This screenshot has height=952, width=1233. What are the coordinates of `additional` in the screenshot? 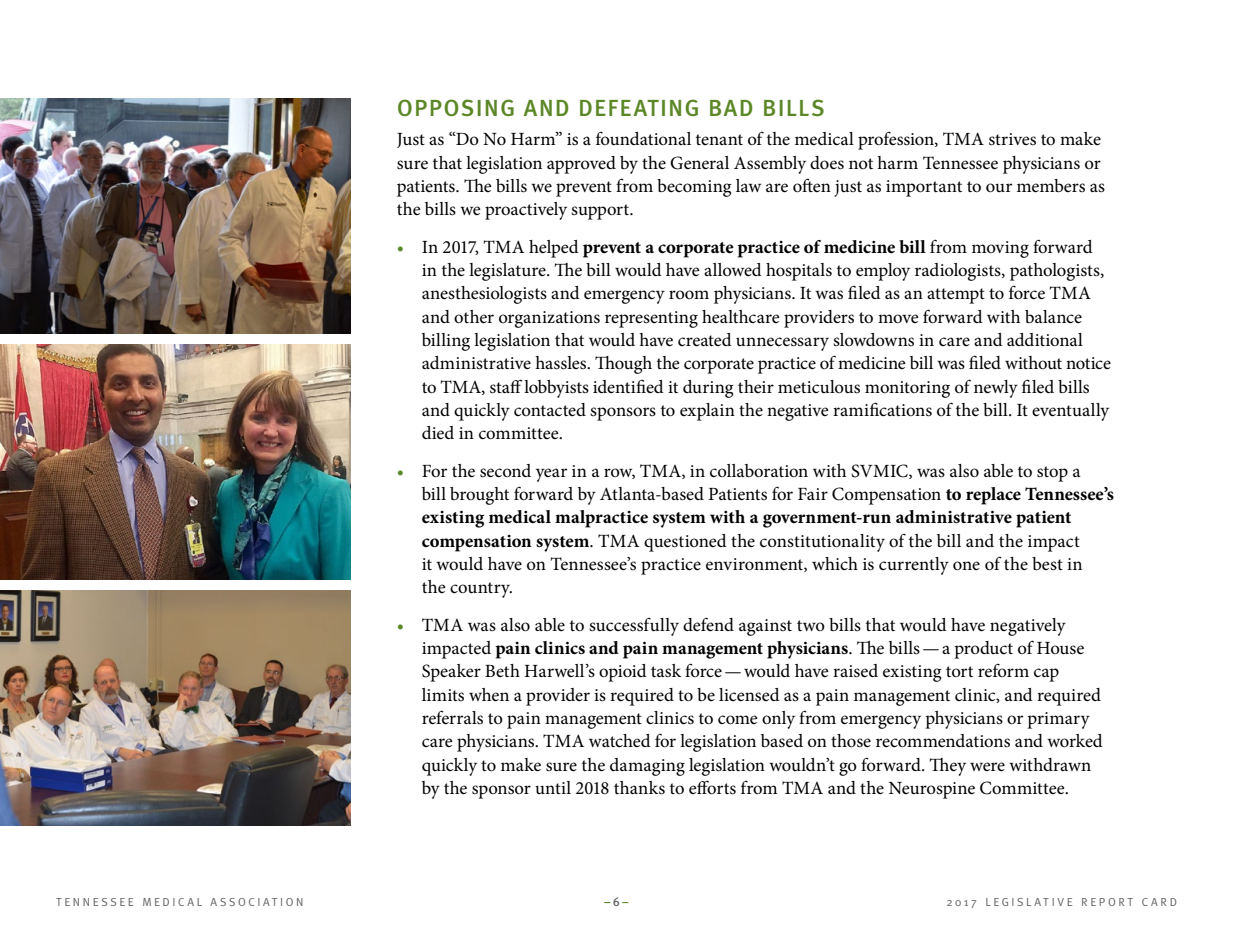 It's located at (1045, 340).
